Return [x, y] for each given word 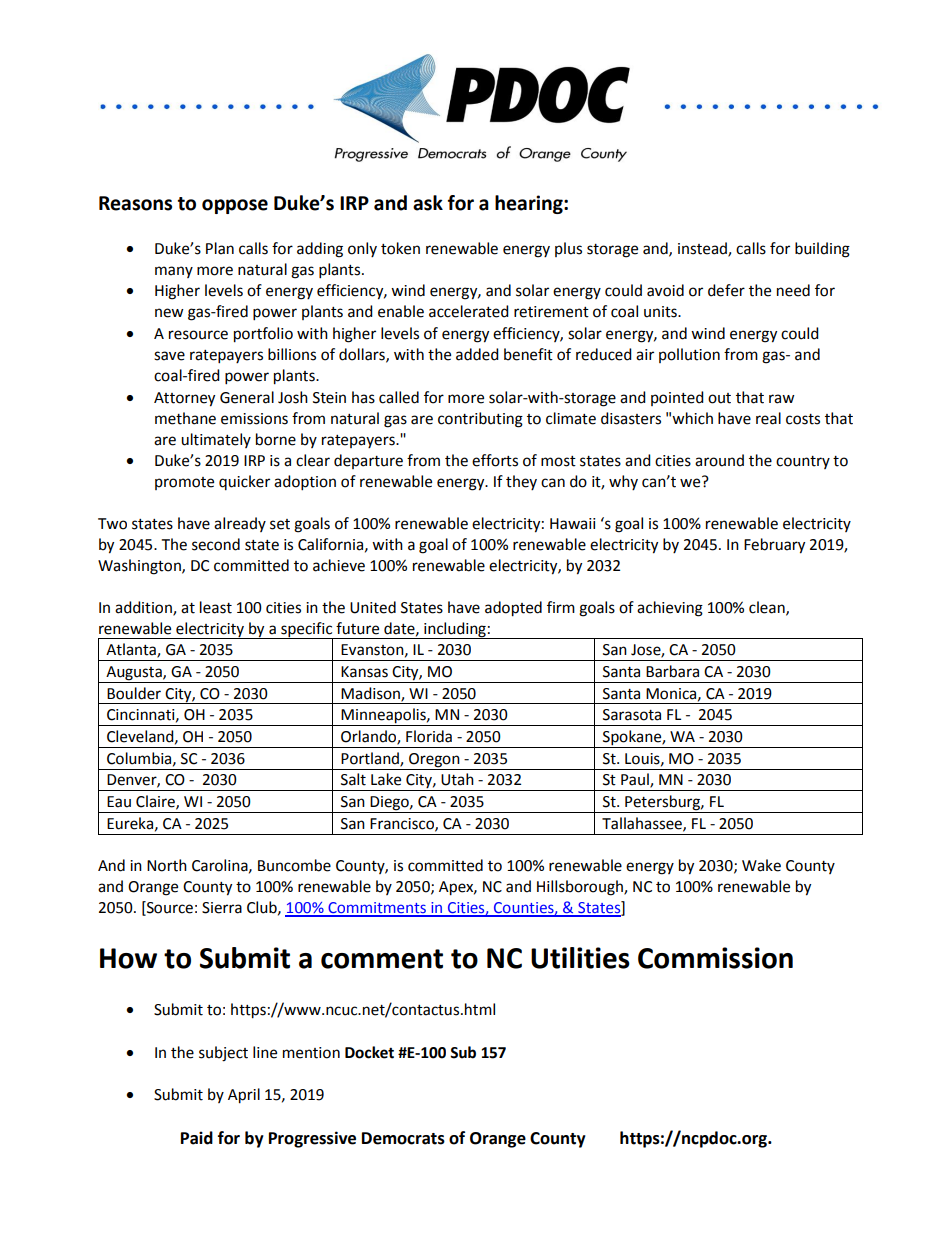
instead [703, 249]
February [774, 546]
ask [428, 203]
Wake [761, 865]
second [216, 544]
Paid [197, 1138]
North [167, 865]
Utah [457, 779]
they [521, 482]
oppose [235, 206]
